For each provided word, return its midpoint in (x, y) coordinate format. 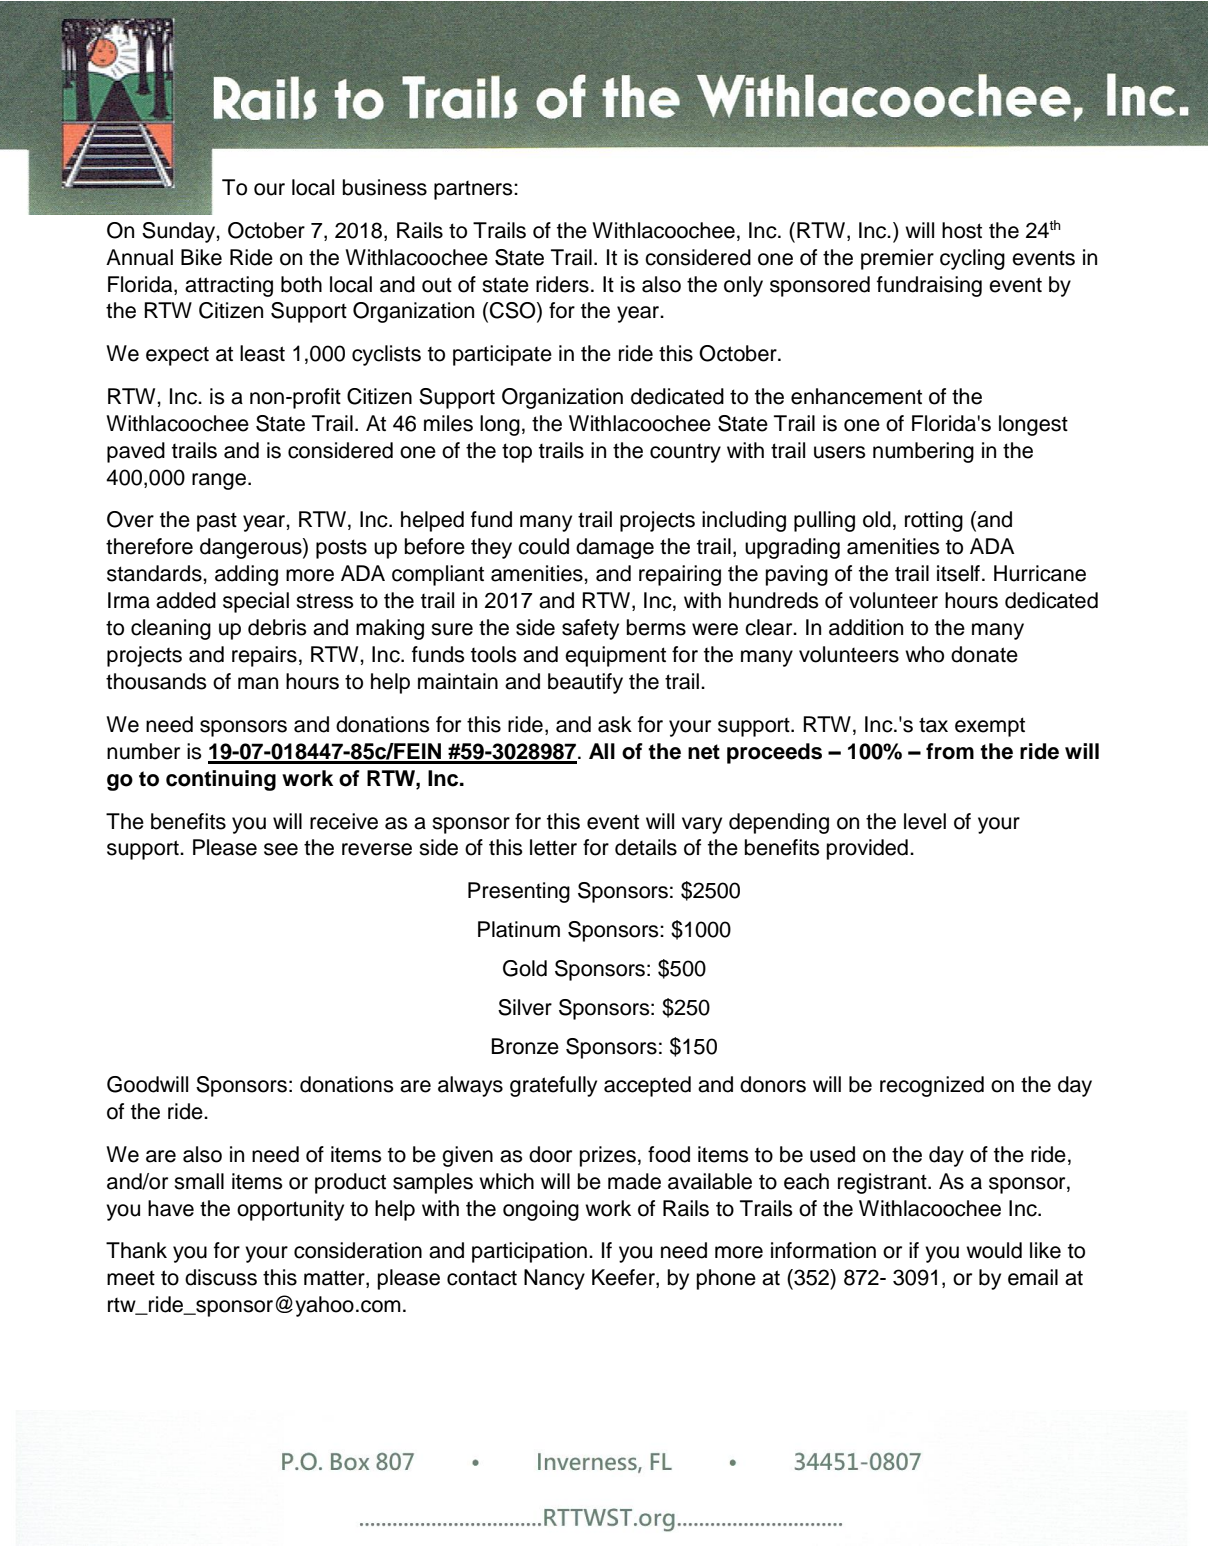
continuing (221, 780)
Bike (201, 257)
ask (615, 724)
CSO (514, 311)
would (994, 1250)
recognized (932, 1086)
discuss (221, 1277)
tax (933, 725)
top (517, 453)
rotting (934, 521)
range (219, 481)
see (281, 849)
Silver (525, 1007)
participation (529, 1252)
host (962, 230)
